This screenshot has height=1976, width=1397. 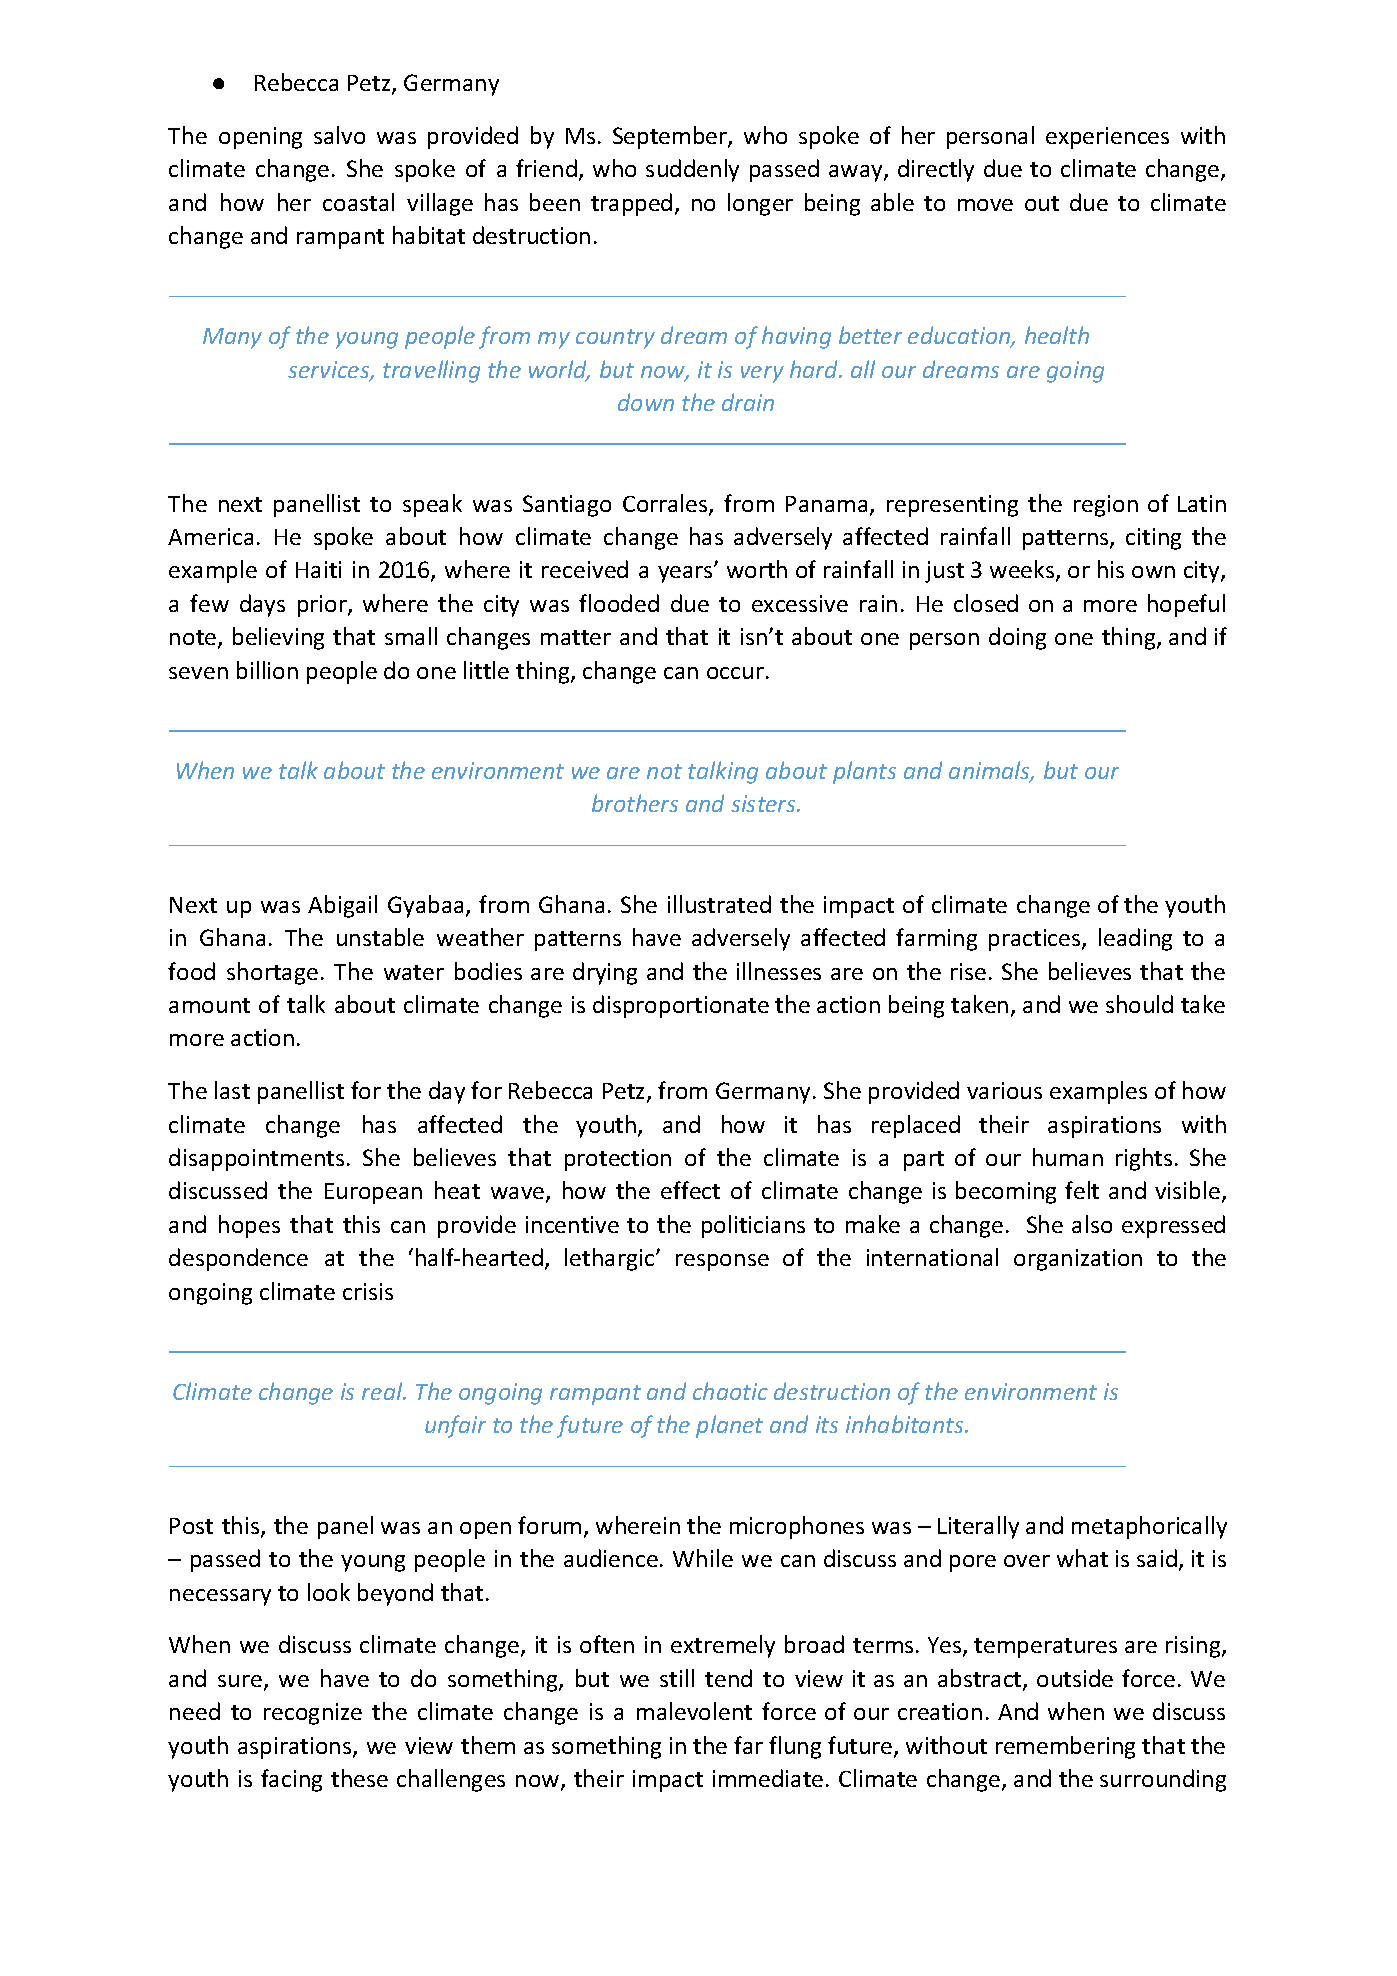 I want to click on shortage, so click(x=272, y=973).
